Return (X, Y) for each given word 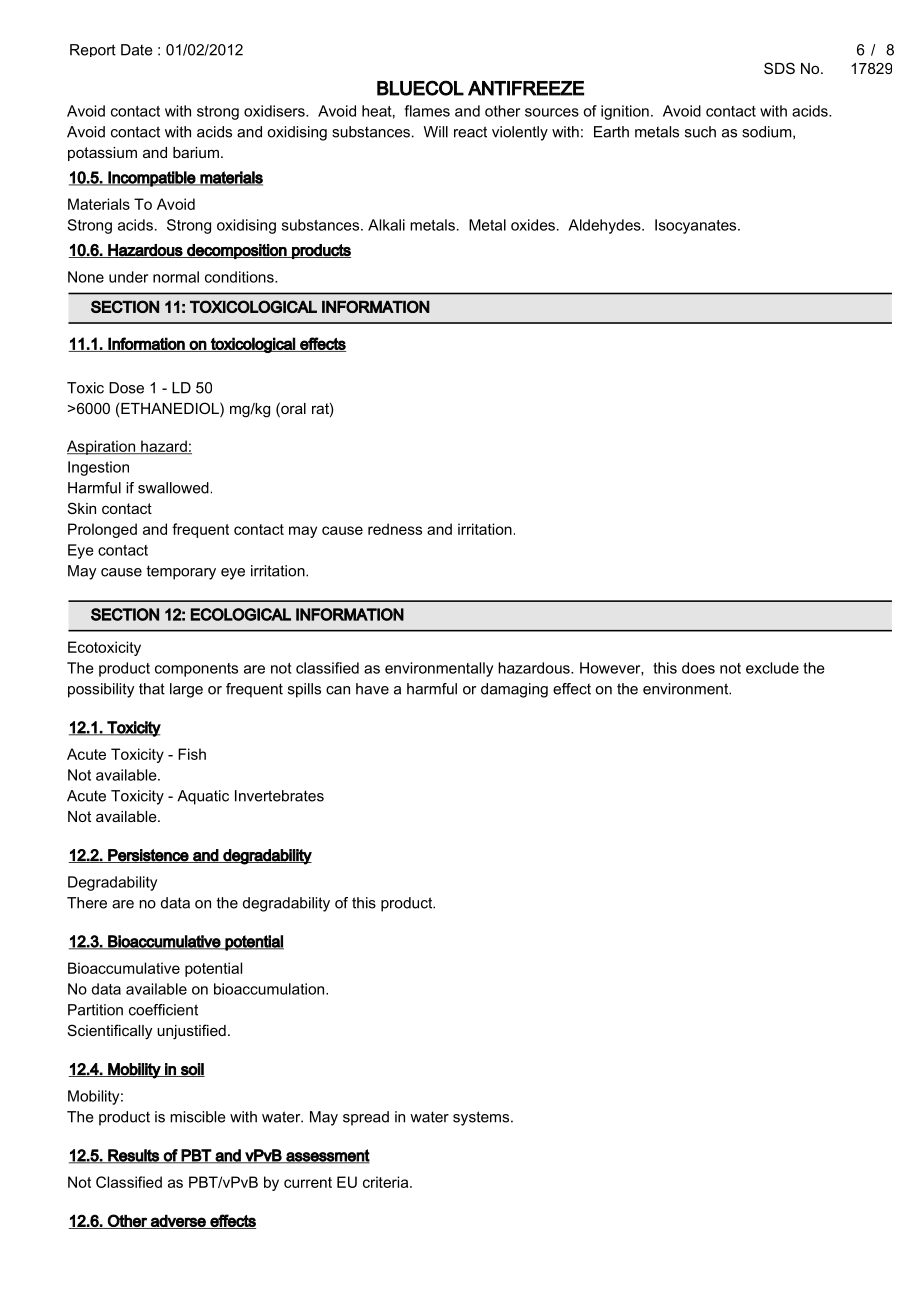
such (700, 132)
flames (427, 111)
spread (366, 1118)
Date (136, 50)
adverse (178, 1221)
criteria (387, 1182)
